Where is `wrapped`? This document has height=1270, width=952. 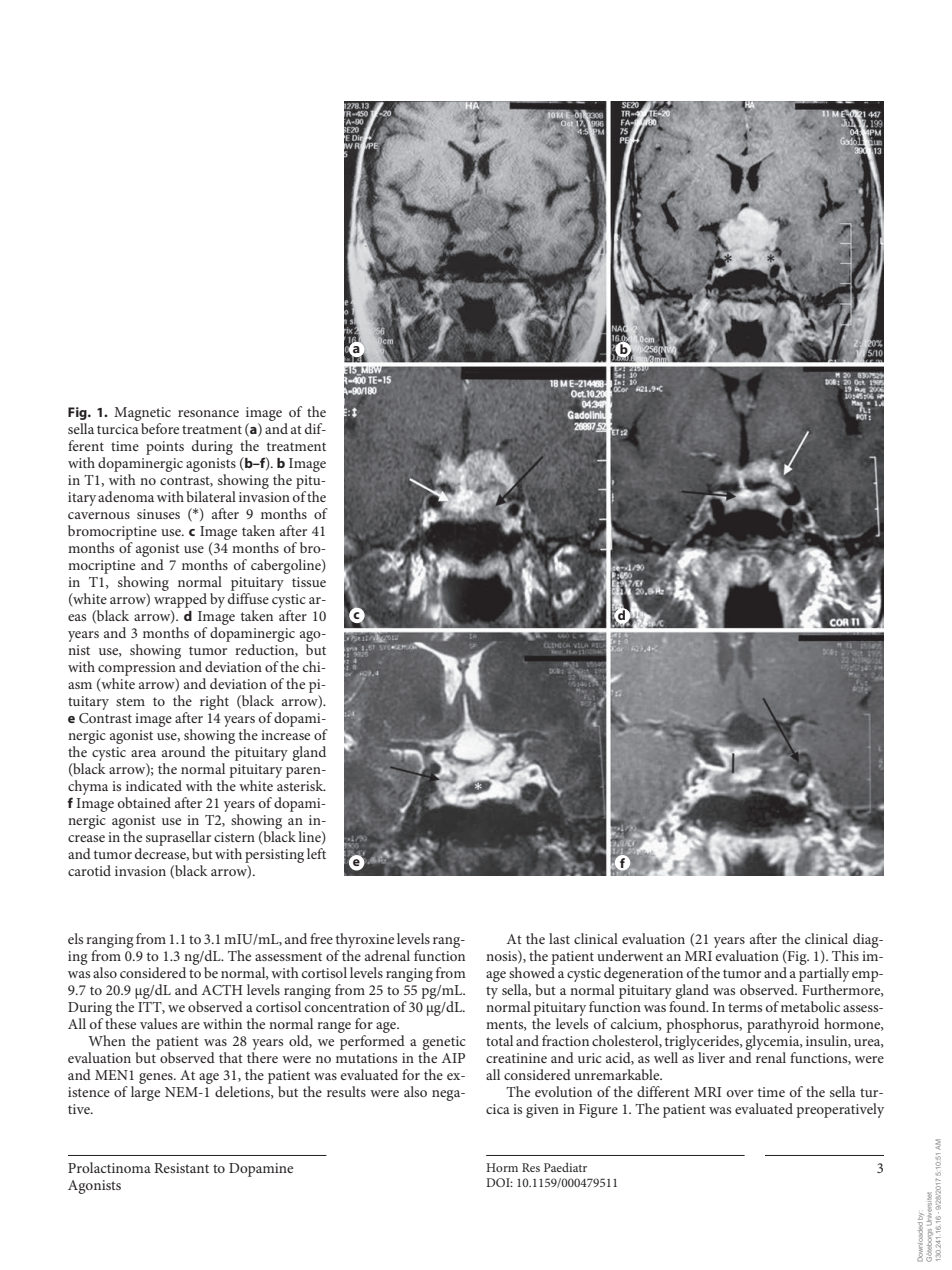 wrapped is located at coordinates (180, 600).
